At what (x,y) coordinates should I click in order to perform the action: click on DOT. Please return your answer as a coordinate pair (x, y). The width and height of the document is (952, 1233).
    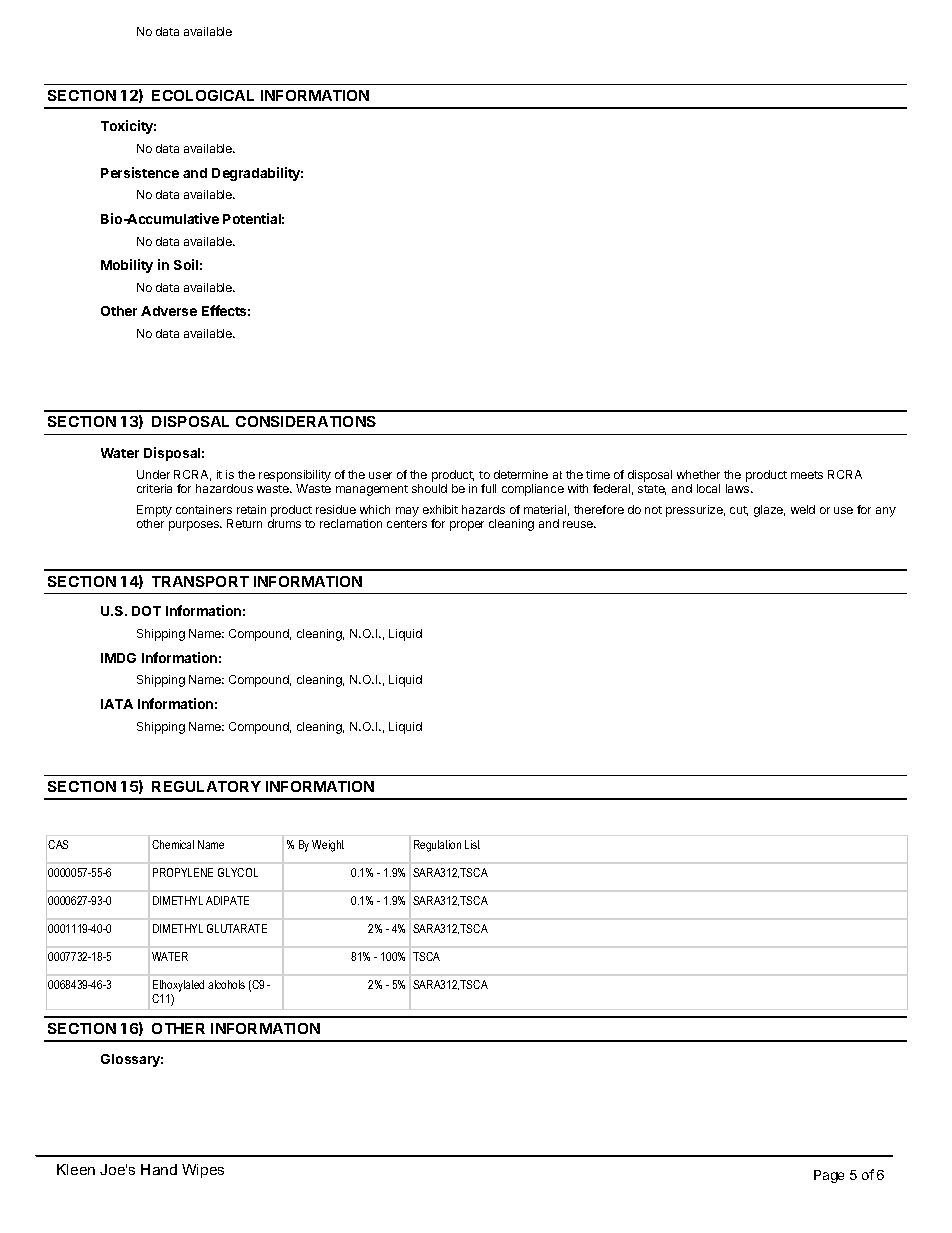
    Looking at the image, I should click on (146, 611).
